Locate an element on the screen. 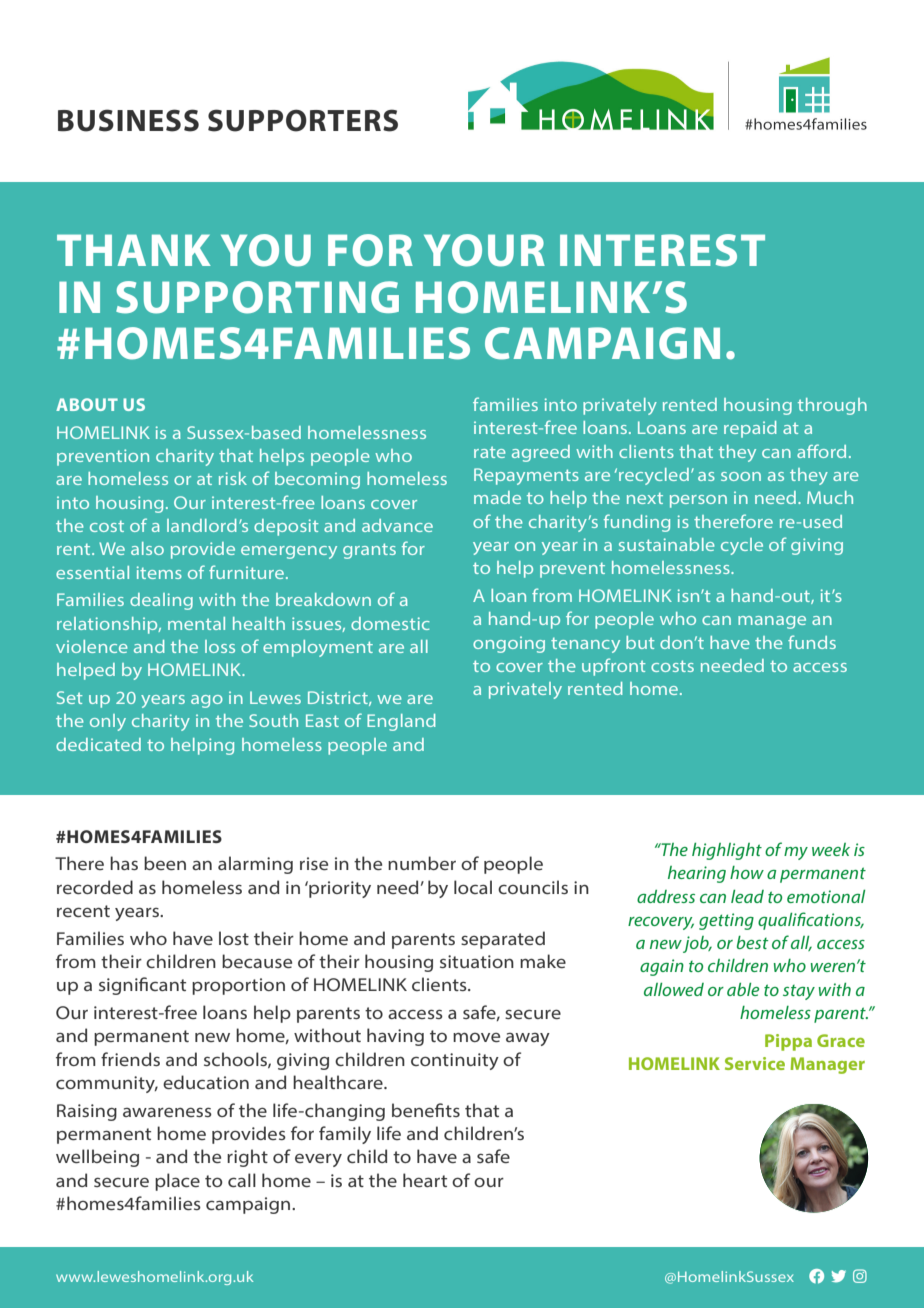 This screenshot has height=1308, width=924. funds is located at coordinates (812, 642).
